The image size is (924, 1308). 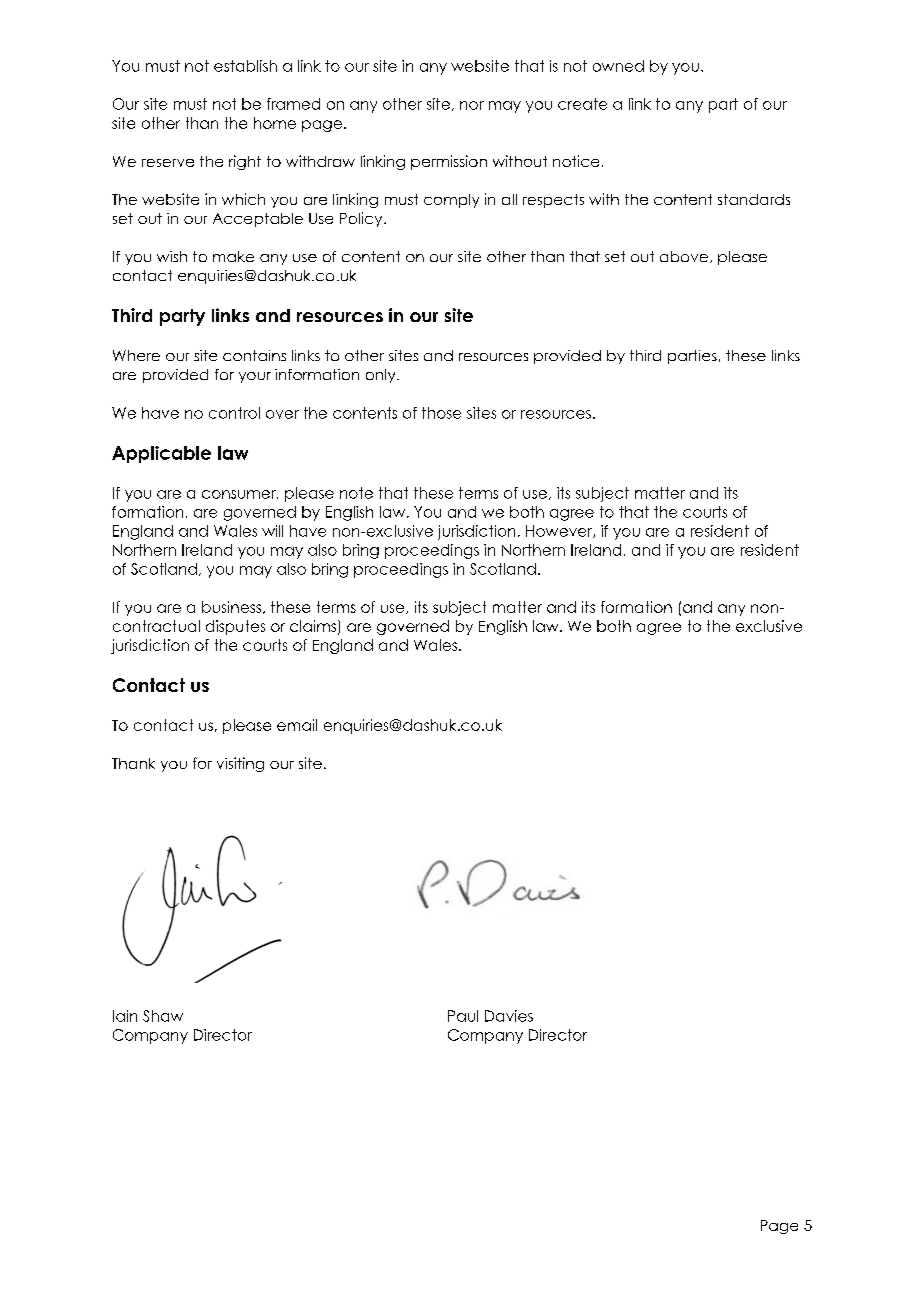 What do you see at coordinates (245, 66) in the document?
I see `establish` at bounding box center [245, 66].
